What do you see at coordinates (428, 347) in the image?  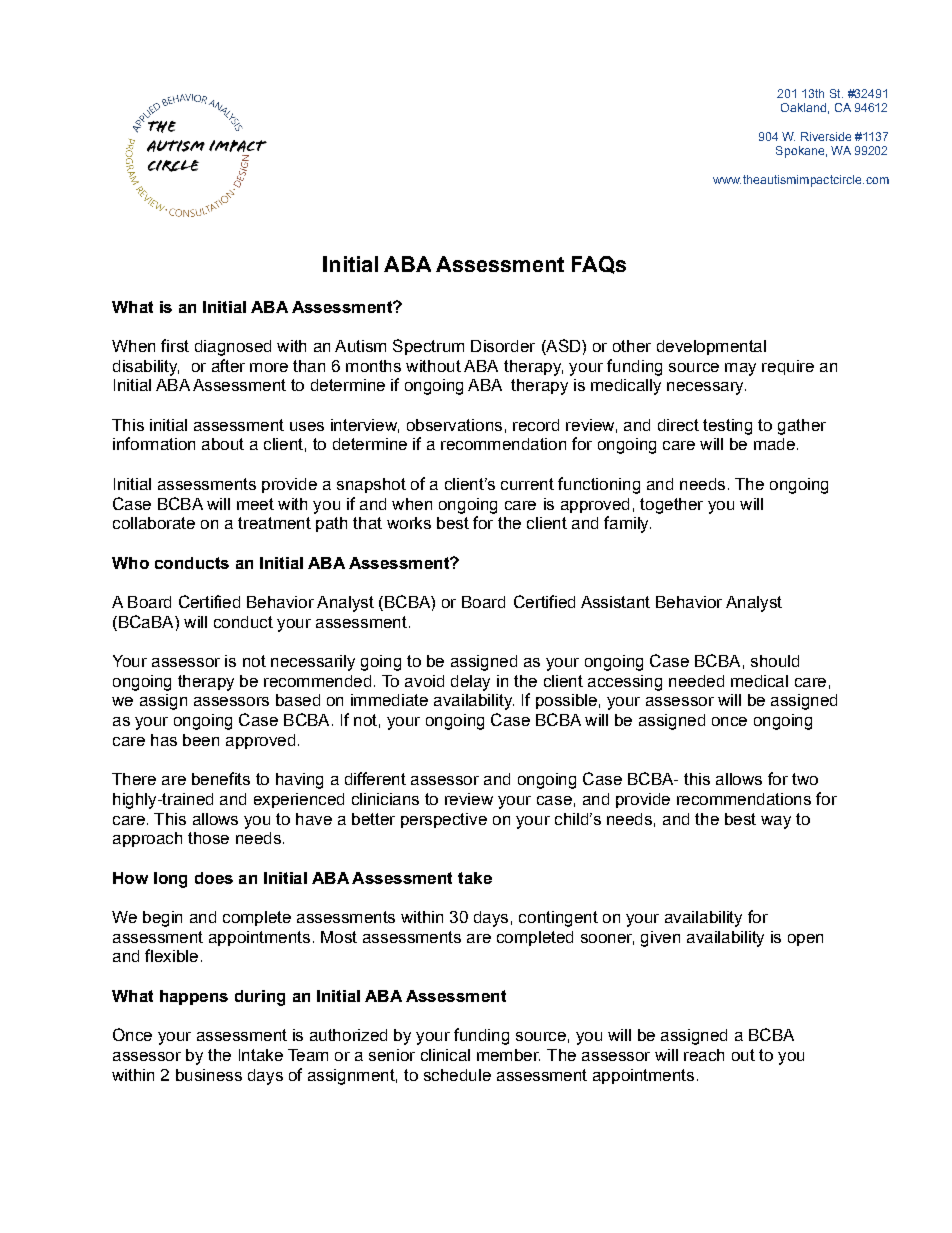 I see `Spectrum` at bounding box center [428, 347].
